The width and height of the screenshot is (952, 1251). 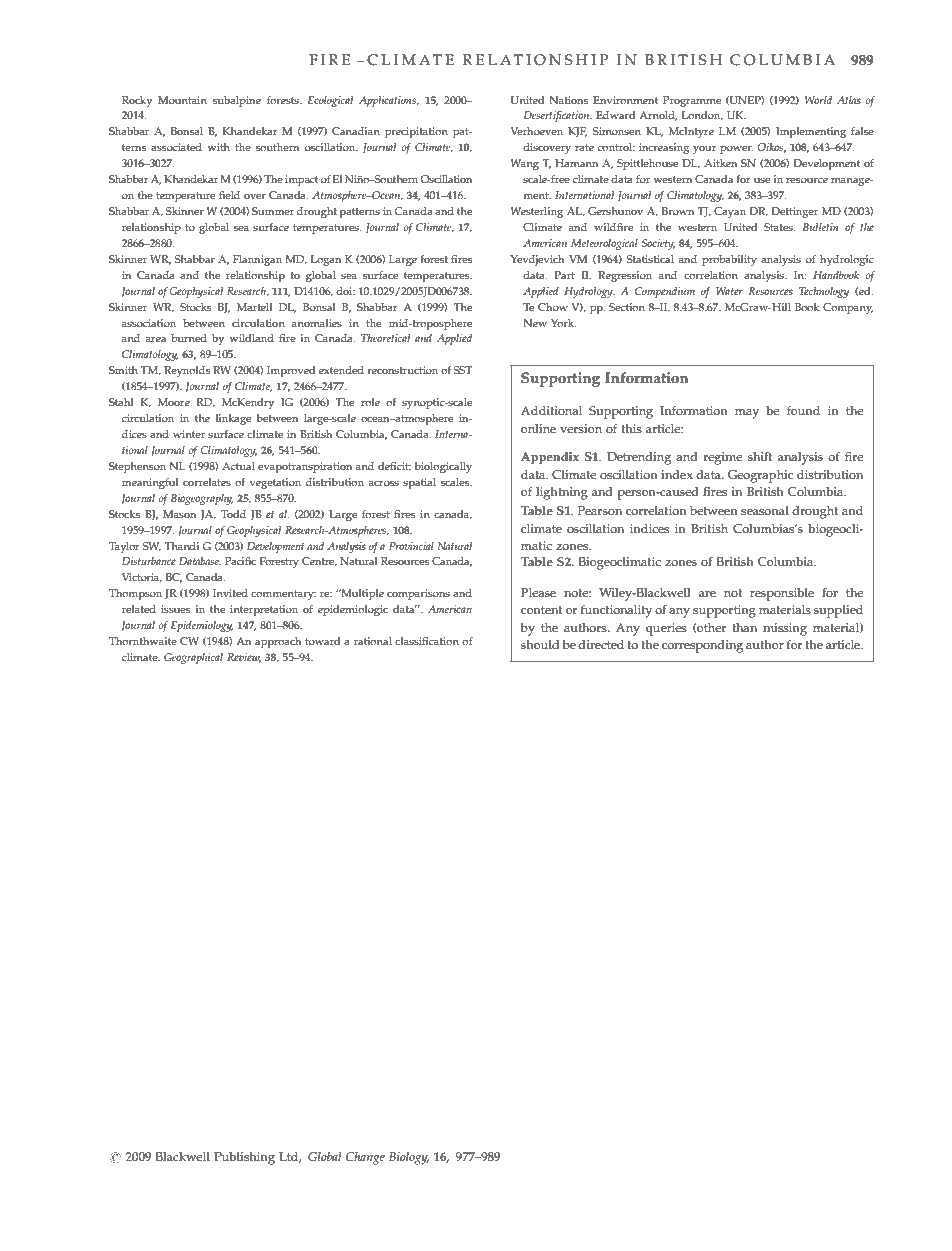 What do you see at coordinates (244, 1158) in the screenshot?
I see `Publishing` at bounding box center [244, 1158].
